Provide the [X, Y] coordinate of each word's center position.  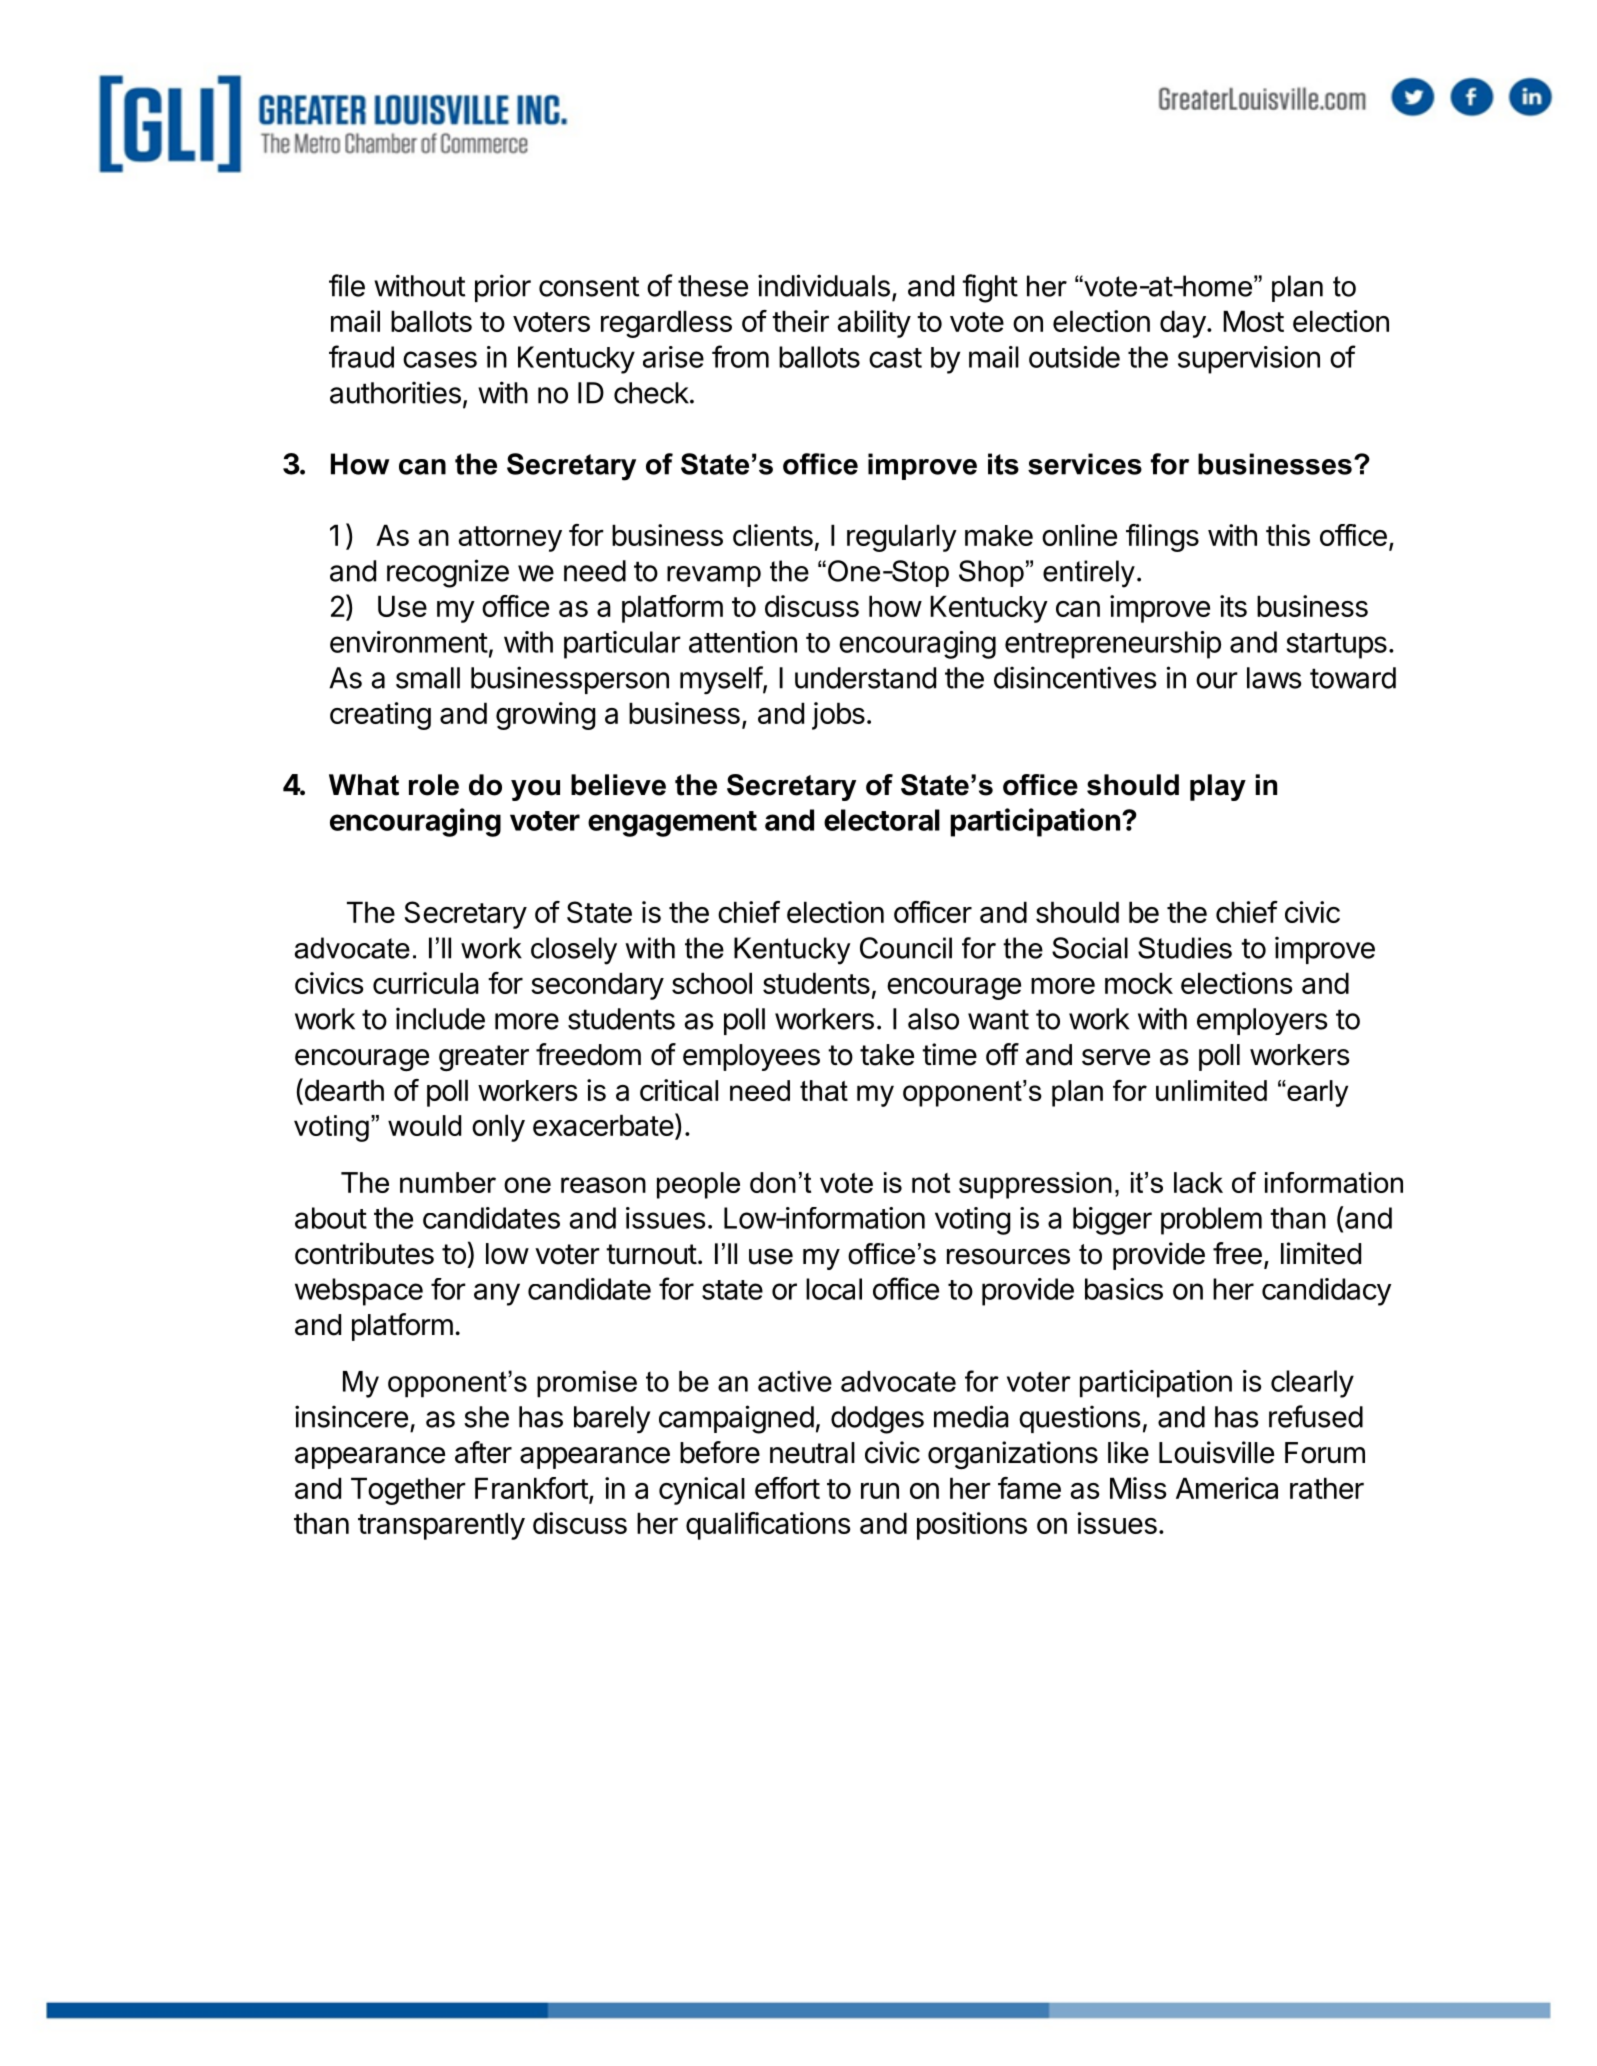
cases [440, 359]
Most [1253, 321]
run [880, 1491]
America [1227, 1488]
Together [408, 1491]
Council [906, 948]
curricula [426, 983]
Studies [1185, 948]
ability [874, 324]
